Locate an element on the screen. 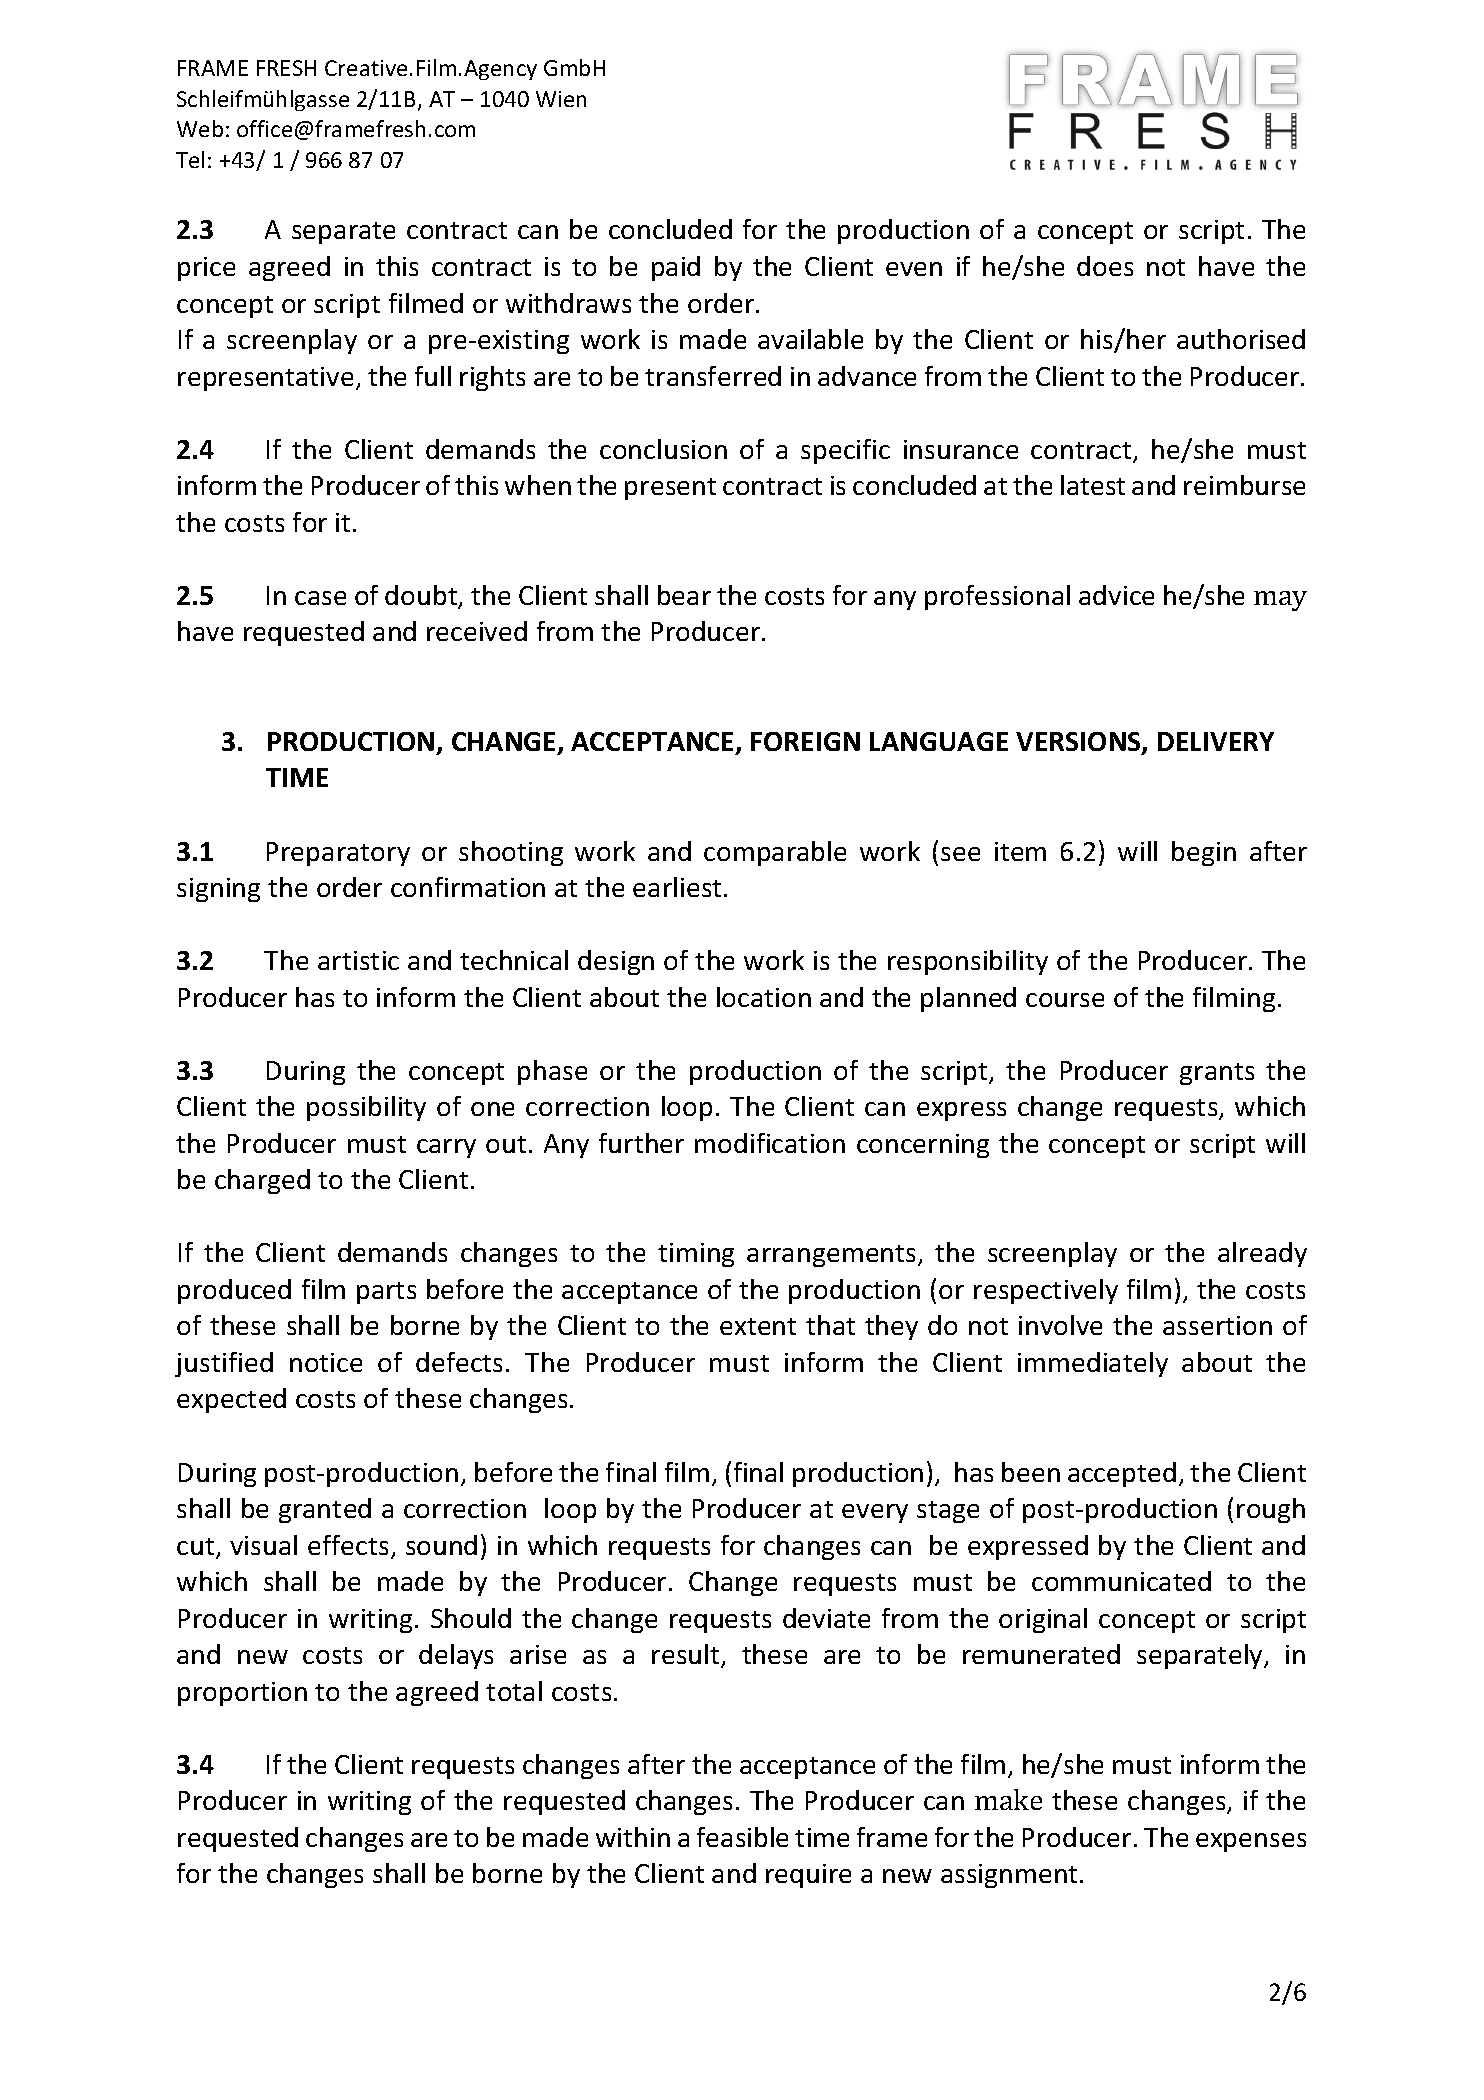 The width and height of the screenshot is (1484, 2100). timing is located at coordinates (696, 1255).
